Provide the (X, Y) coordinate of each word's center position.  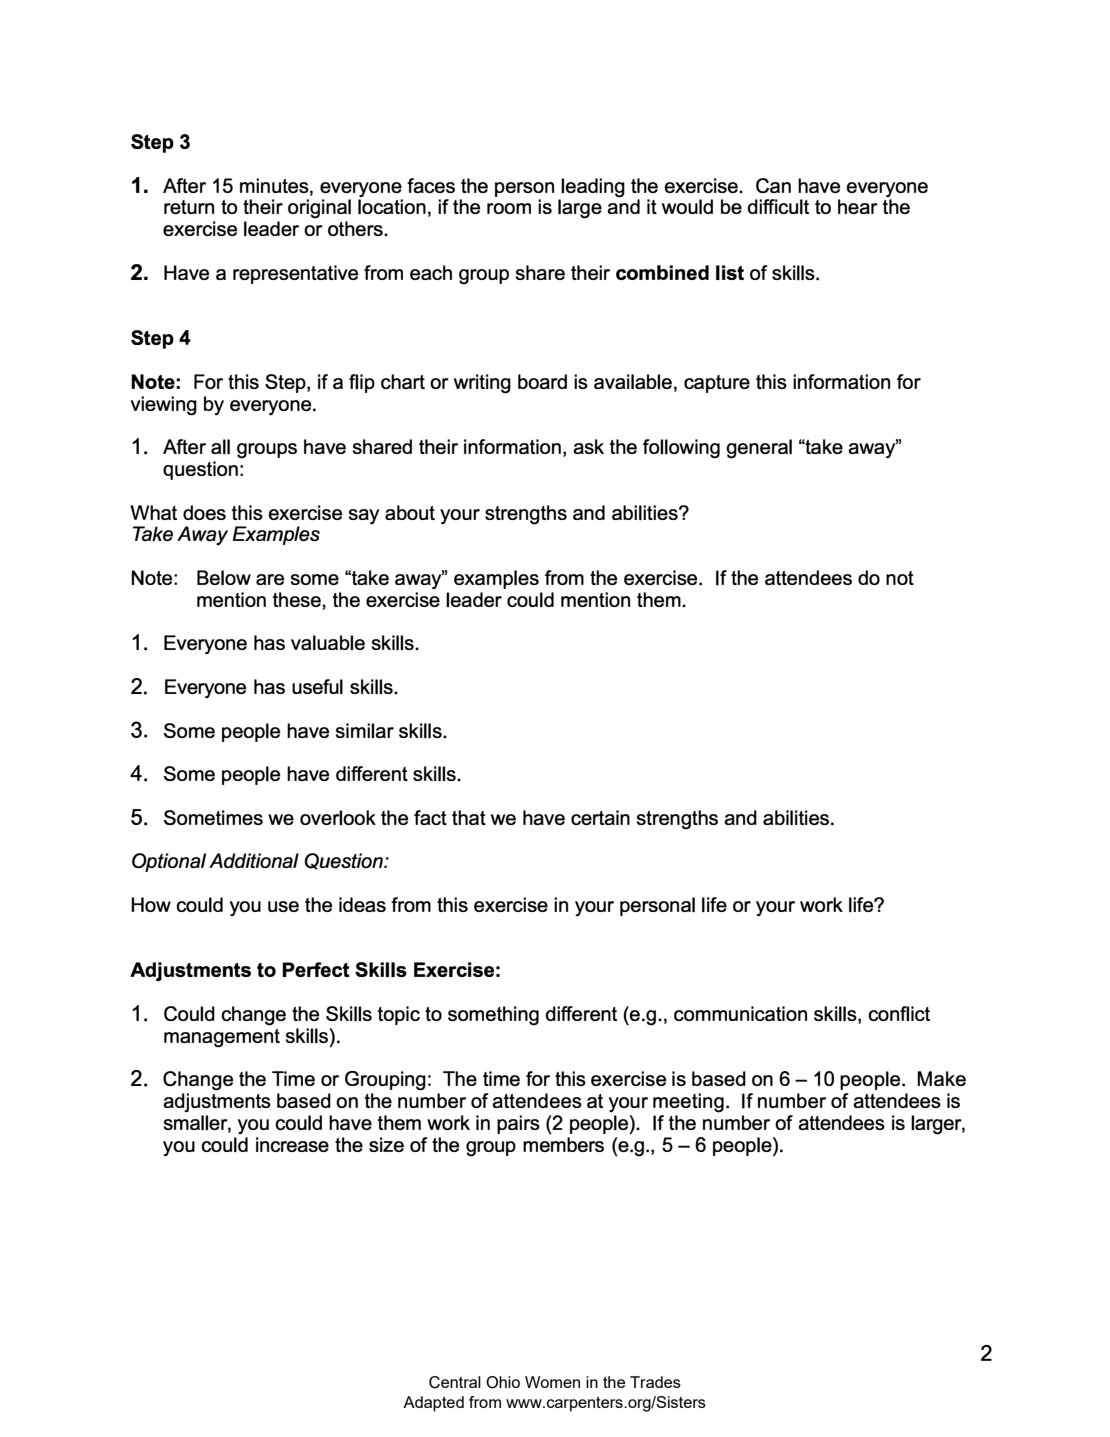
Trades (655, 1382)
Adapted (433, 1404)
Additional (254, 860)
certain (600, 817)
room (509, 208)
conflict (899, 1013)
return (189, 207)
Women (552, 1382)
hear (858, 206)
